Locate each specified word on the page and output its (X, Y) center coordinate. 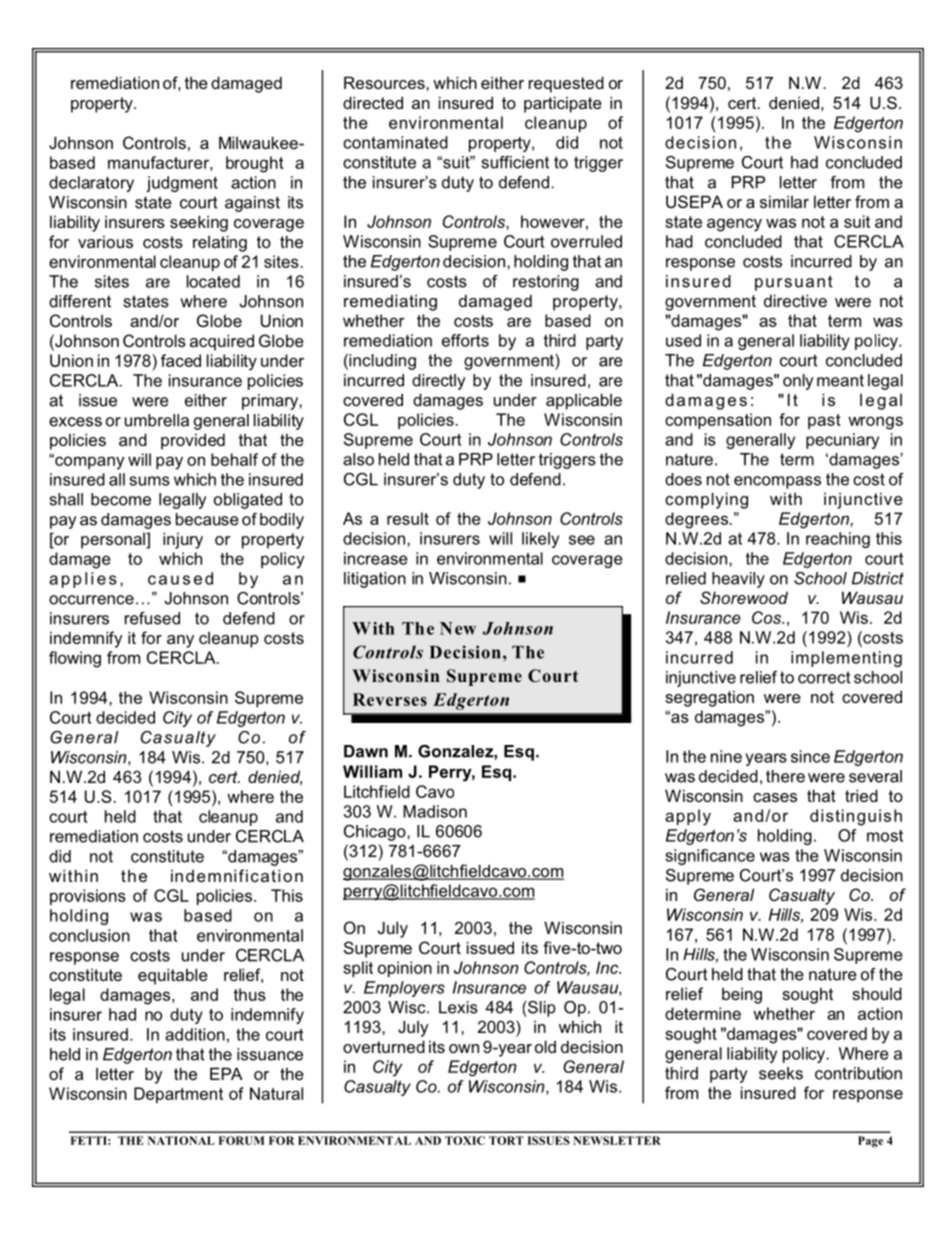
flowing (75, 659)
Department (178, 1095)
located (213, 281)
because (207, 519)
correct (824, 677)
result (408, 518)
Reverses (390, 699)
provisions (88, 897)
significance (710, 857)
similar (784, 201)
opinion (405, 969)
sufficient (515, 162)
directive (795, 300)
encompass (777, 482)
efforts (465, 340)
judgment (182, 184)
